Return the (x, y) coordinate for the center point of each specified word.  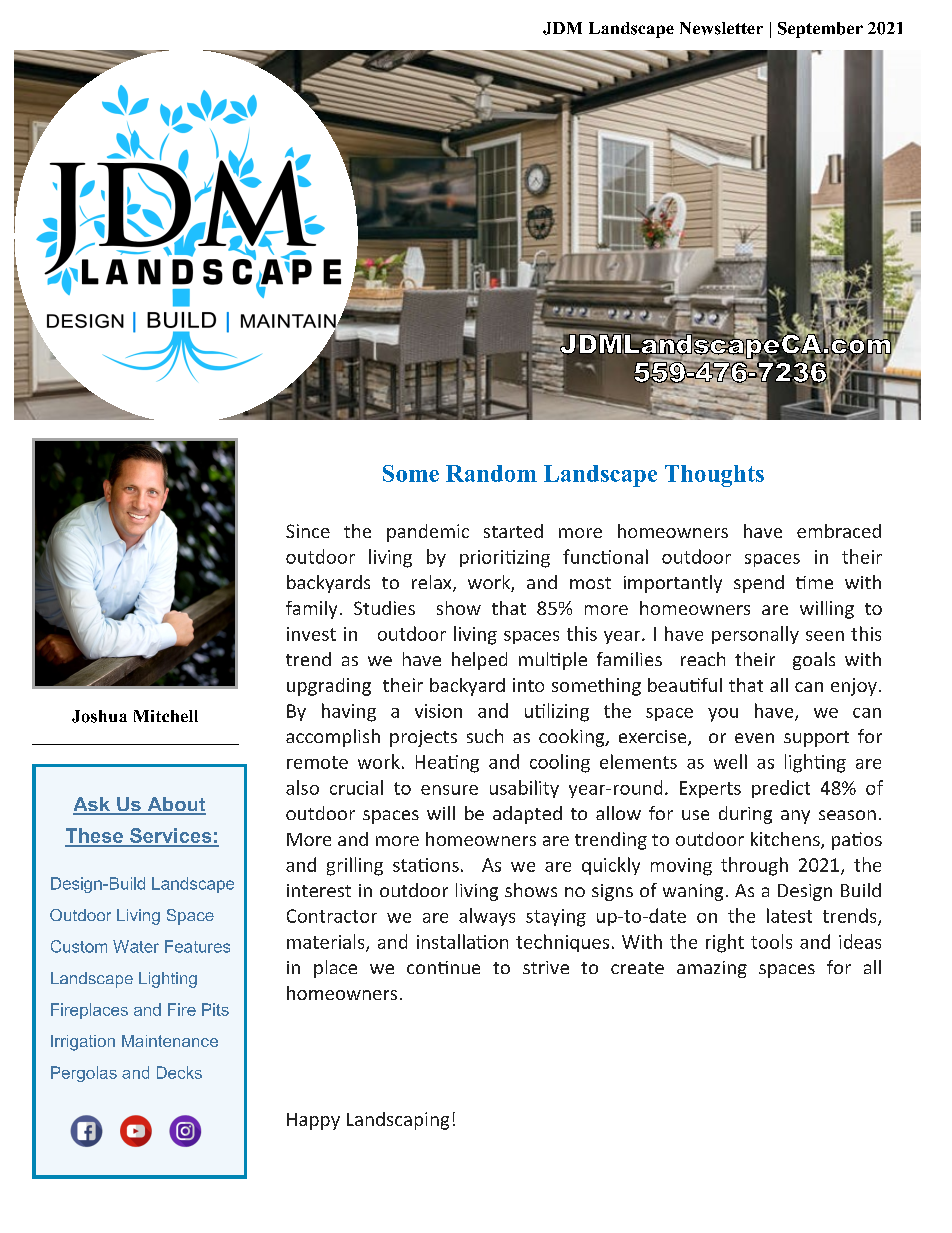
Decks (179, 1072)
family (311, 610)
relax (433, 583)
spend (759, 584)
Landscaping (398, 1121)
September (820, 30)
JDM (562, 28)
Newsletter (721, 28)
